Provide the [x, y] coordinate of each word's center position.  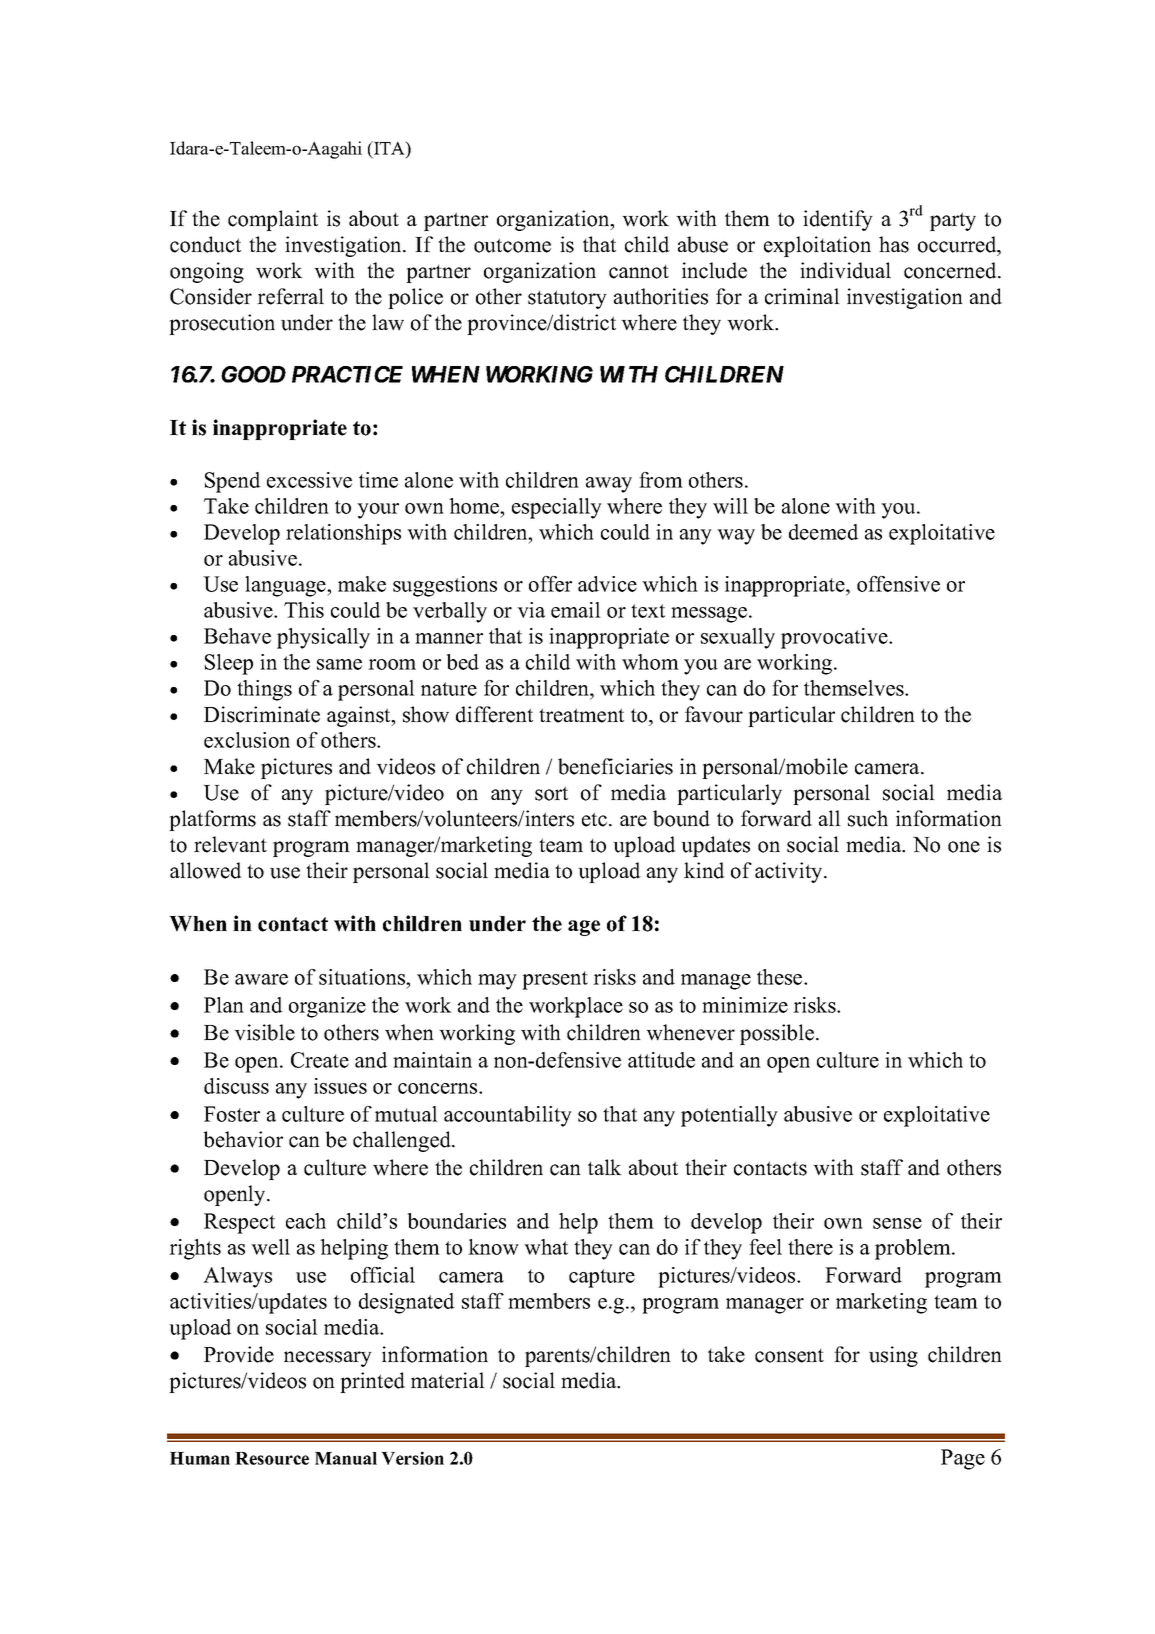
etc [594, 819]
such [868, 818]
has [894, 244]
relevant [230, 844]
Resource [272, 1458]
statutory [567, 299]
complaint [273, 220]
